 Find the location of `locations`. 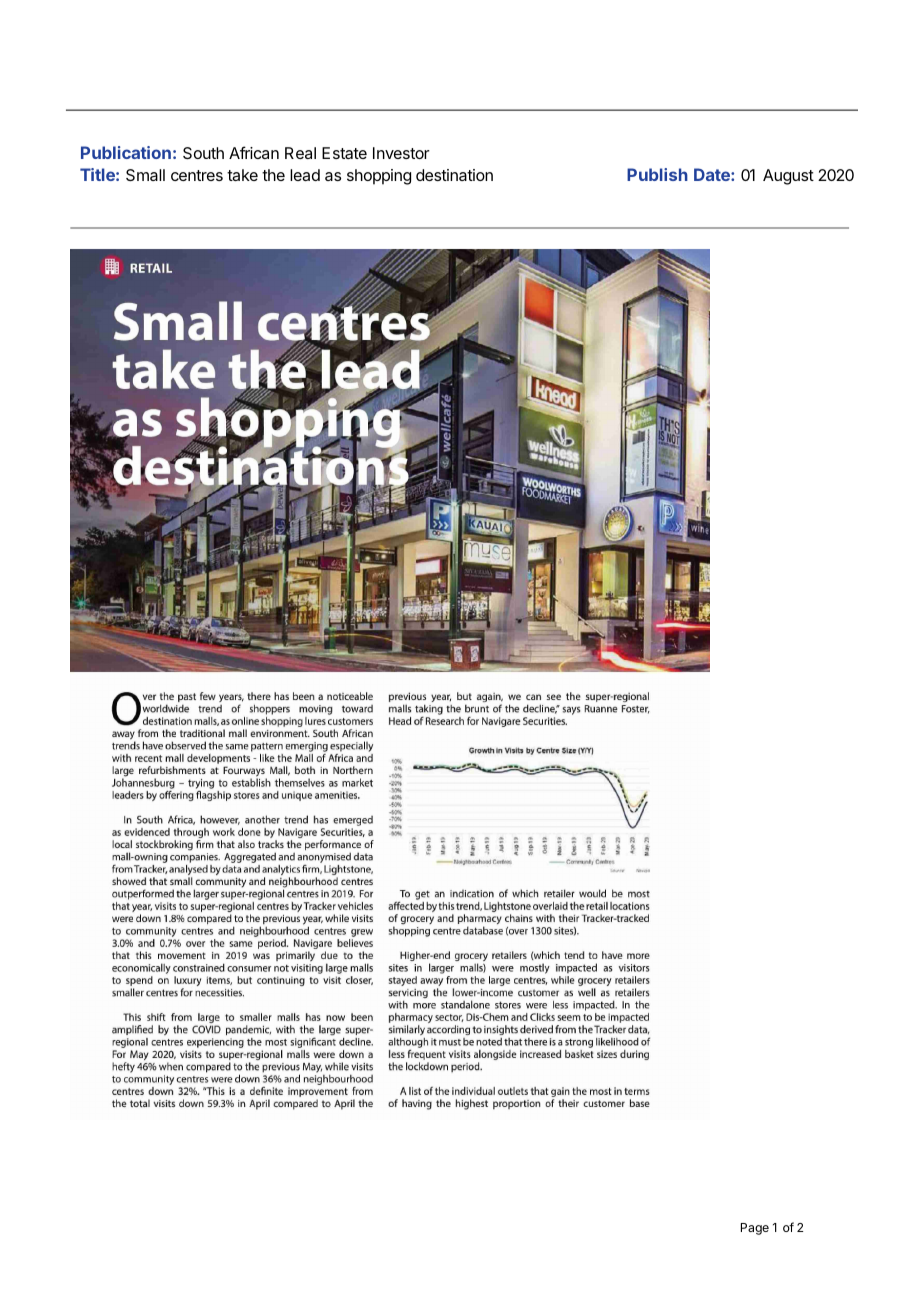

locations is located at coordinates (630, 906).
